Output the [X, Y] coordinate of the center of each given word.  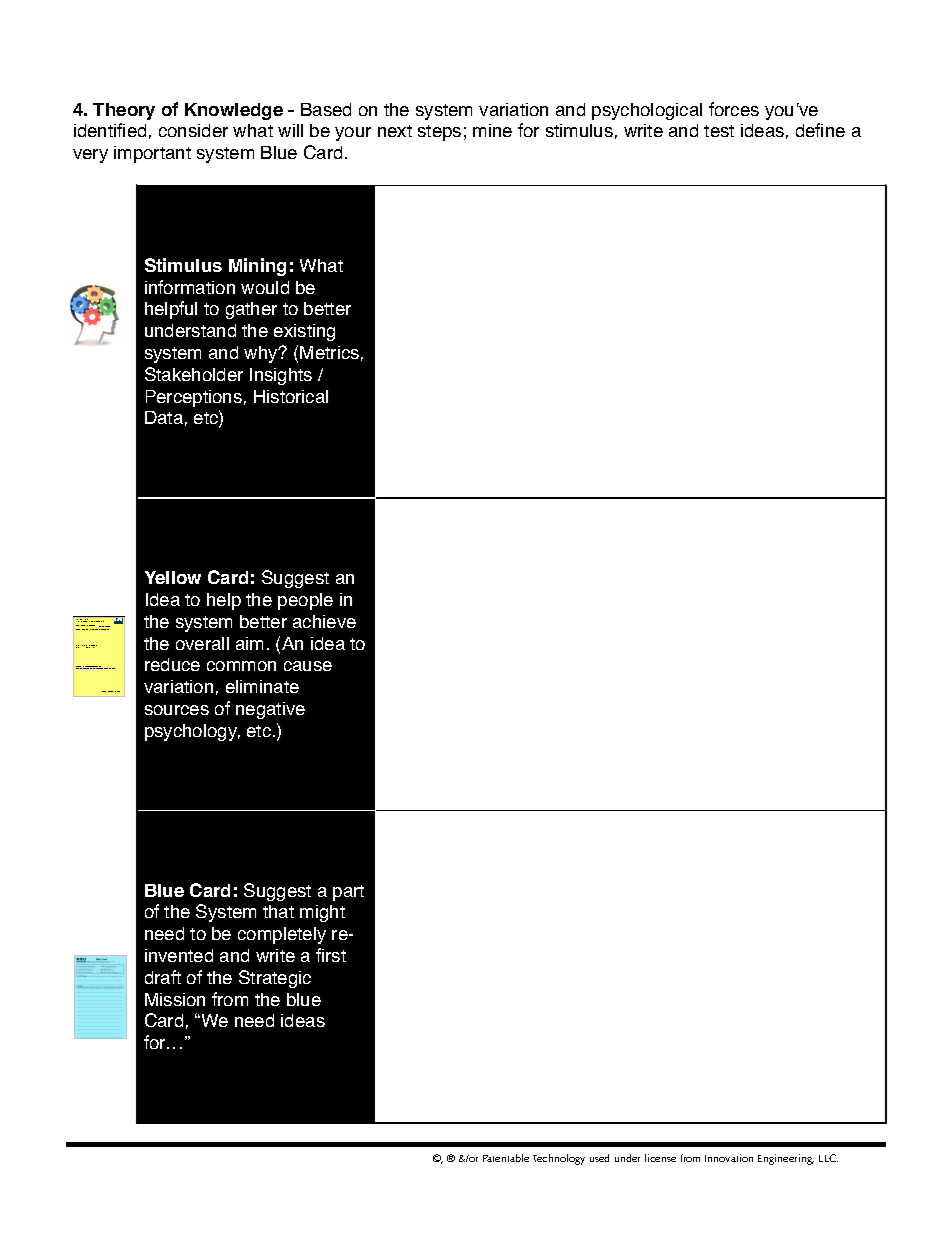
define [820, 130]
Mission [175, 999]
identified [110, 130]
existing [304, 332]
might [322, 913]
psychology [192, 732]
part [348, 893]
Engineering [786, 1159]
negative [270, 710]
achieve [324, 621]
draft [163, 977]
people [305, 601]
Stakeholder [194, 374]
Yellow [173, 577]
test [719, 131]
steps [439, 133]
